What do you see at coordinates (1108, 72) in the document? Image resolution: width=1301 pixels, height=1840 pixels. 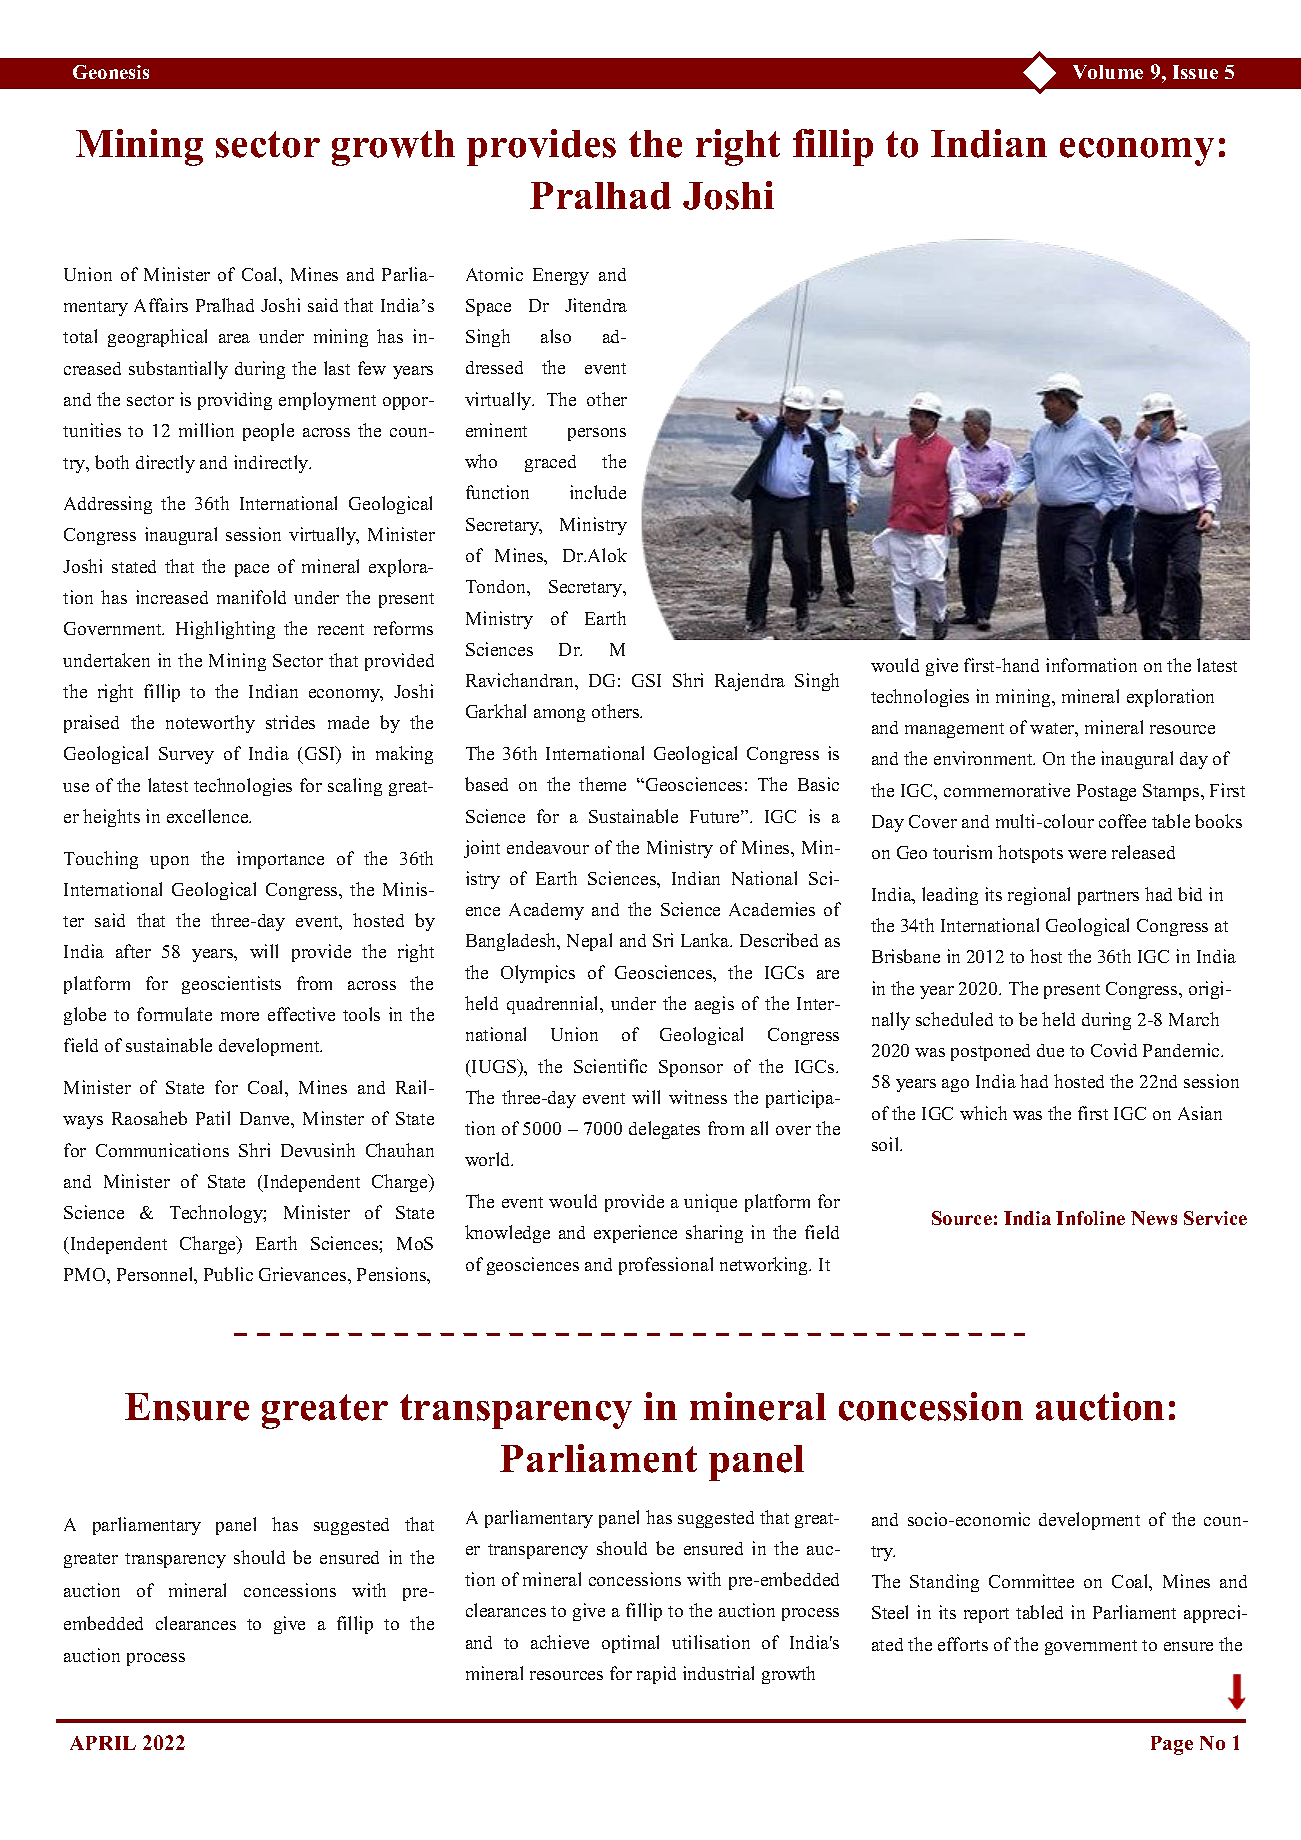 I see `Volume` at bounding box center [1108, 72].
